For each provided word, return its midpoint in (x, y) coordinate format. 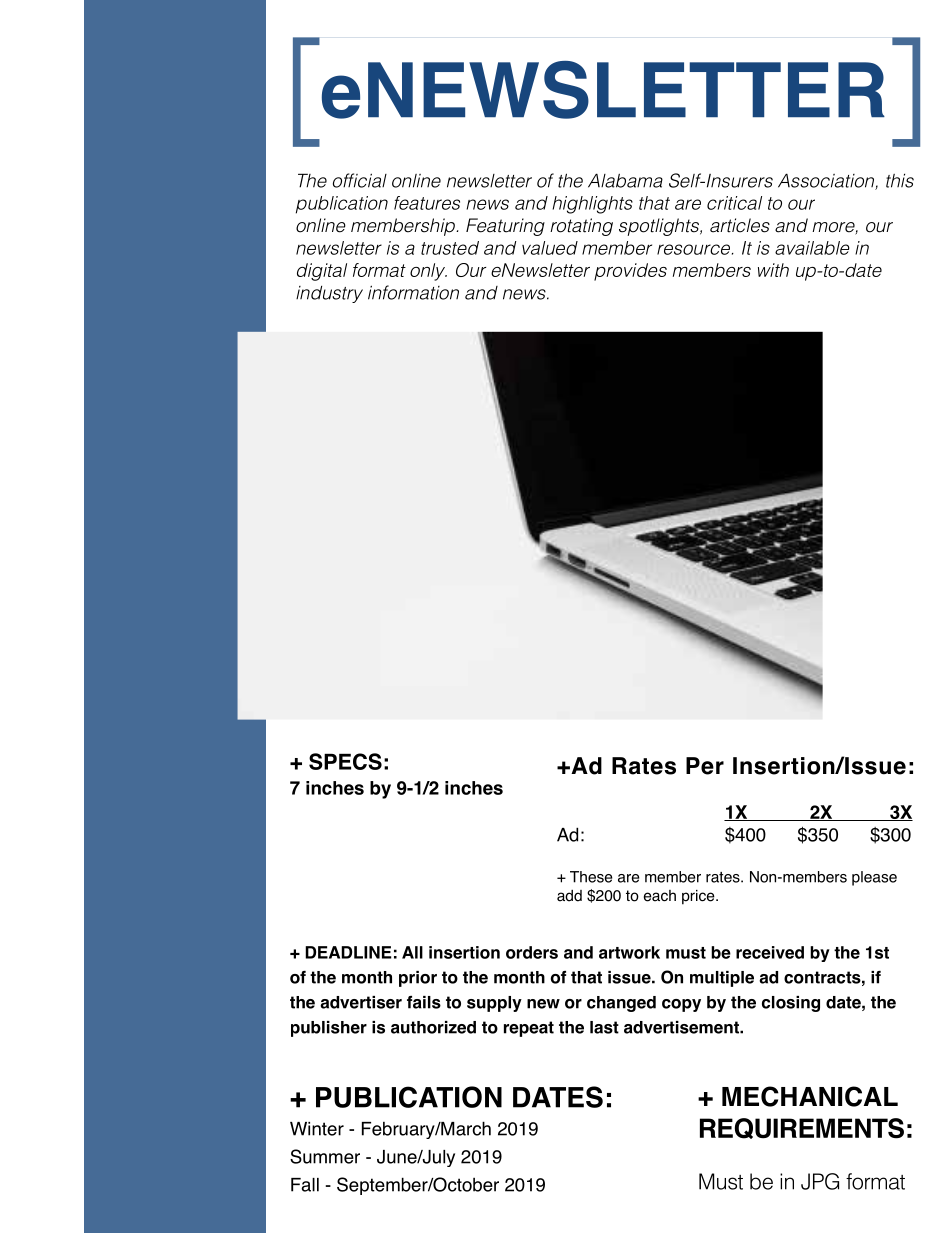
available (812, 248)
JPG (820, 1181)
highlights (592, 205)
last (604, 1027)
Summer (325, 1156)
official (360, 180)
